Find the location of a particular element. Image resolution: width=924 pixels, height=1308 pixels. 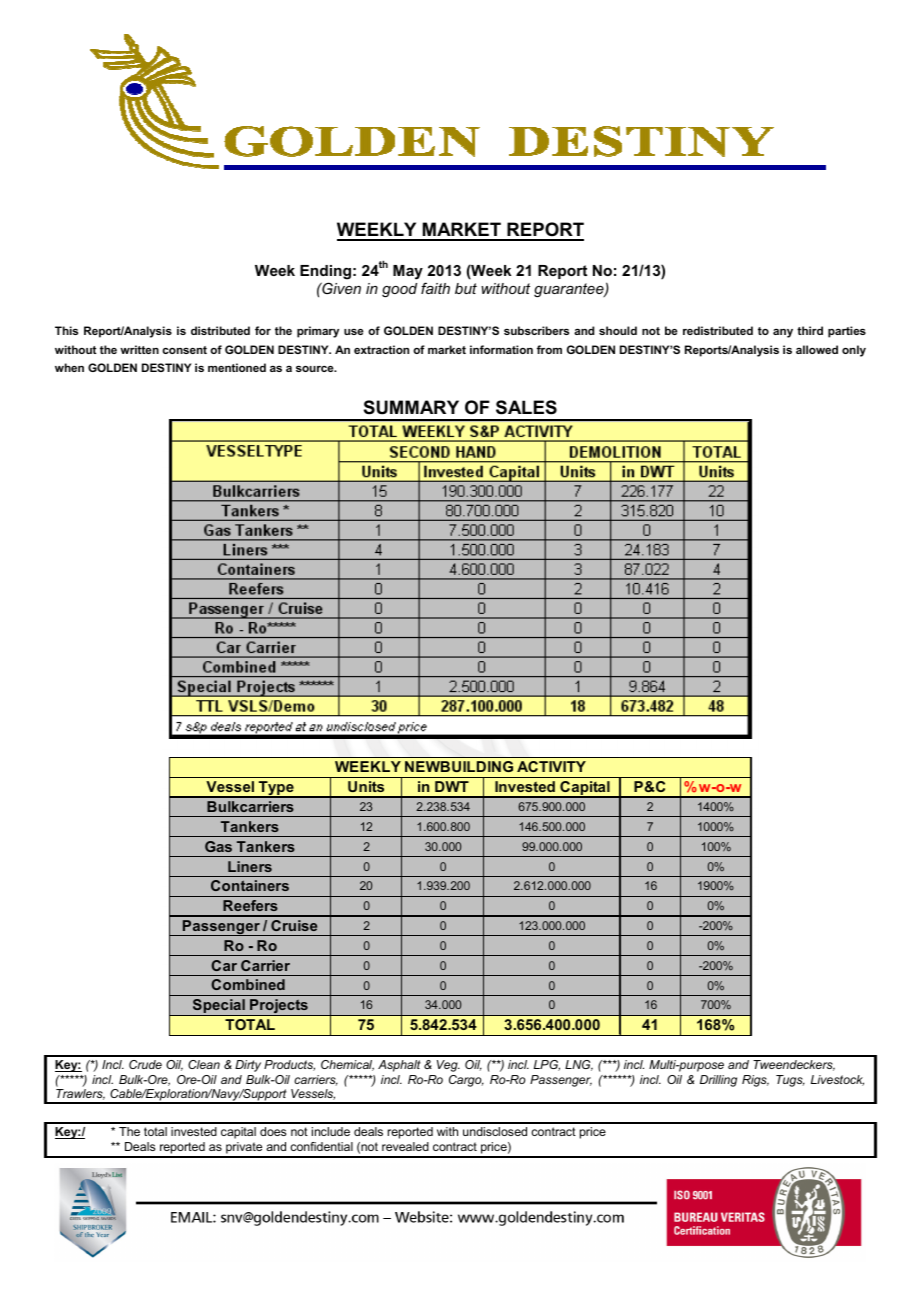

written is located at coordinates (139, 349).
